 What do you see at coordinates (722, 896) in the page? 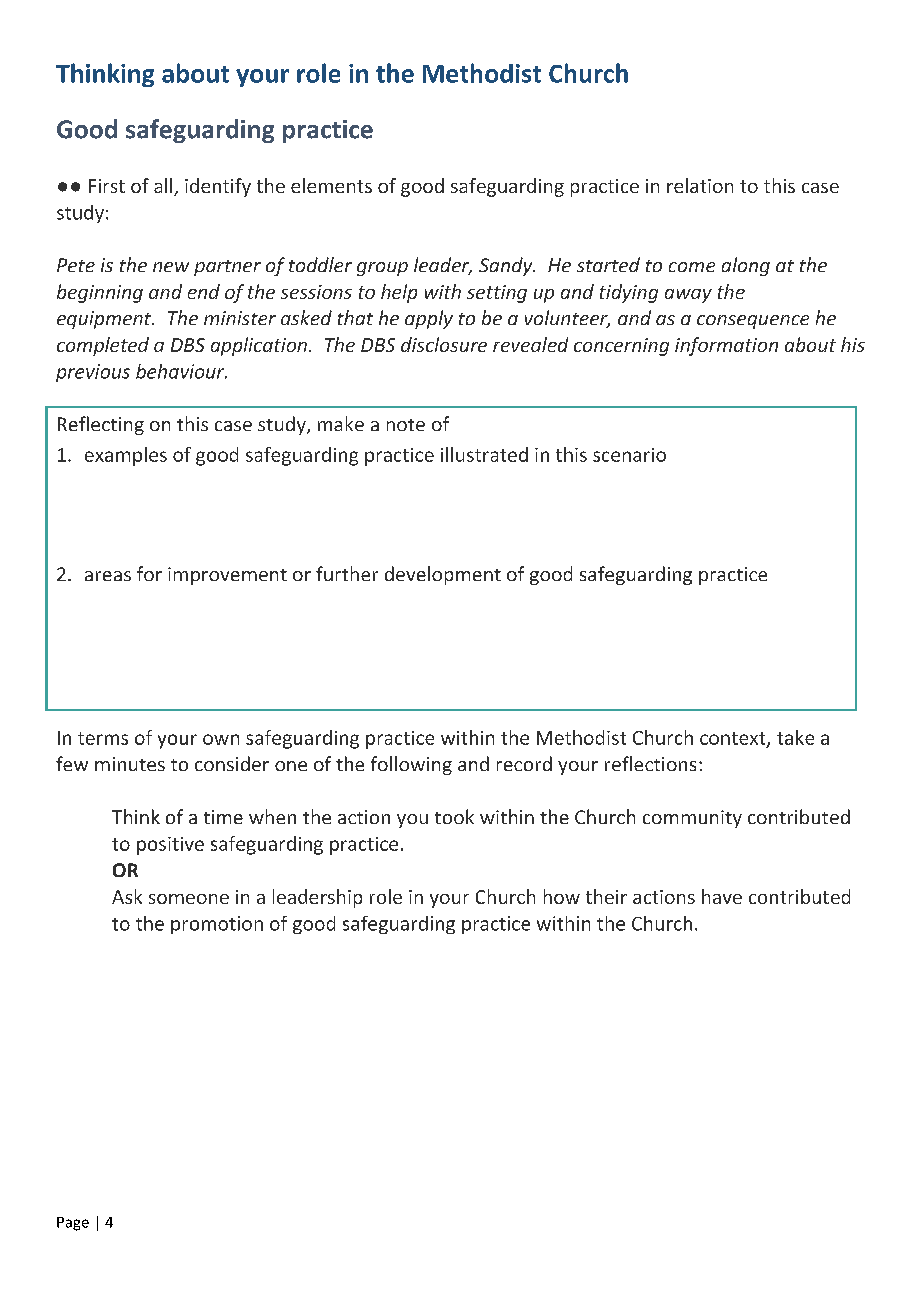
I see `have` at bounding box center [722, 896].
